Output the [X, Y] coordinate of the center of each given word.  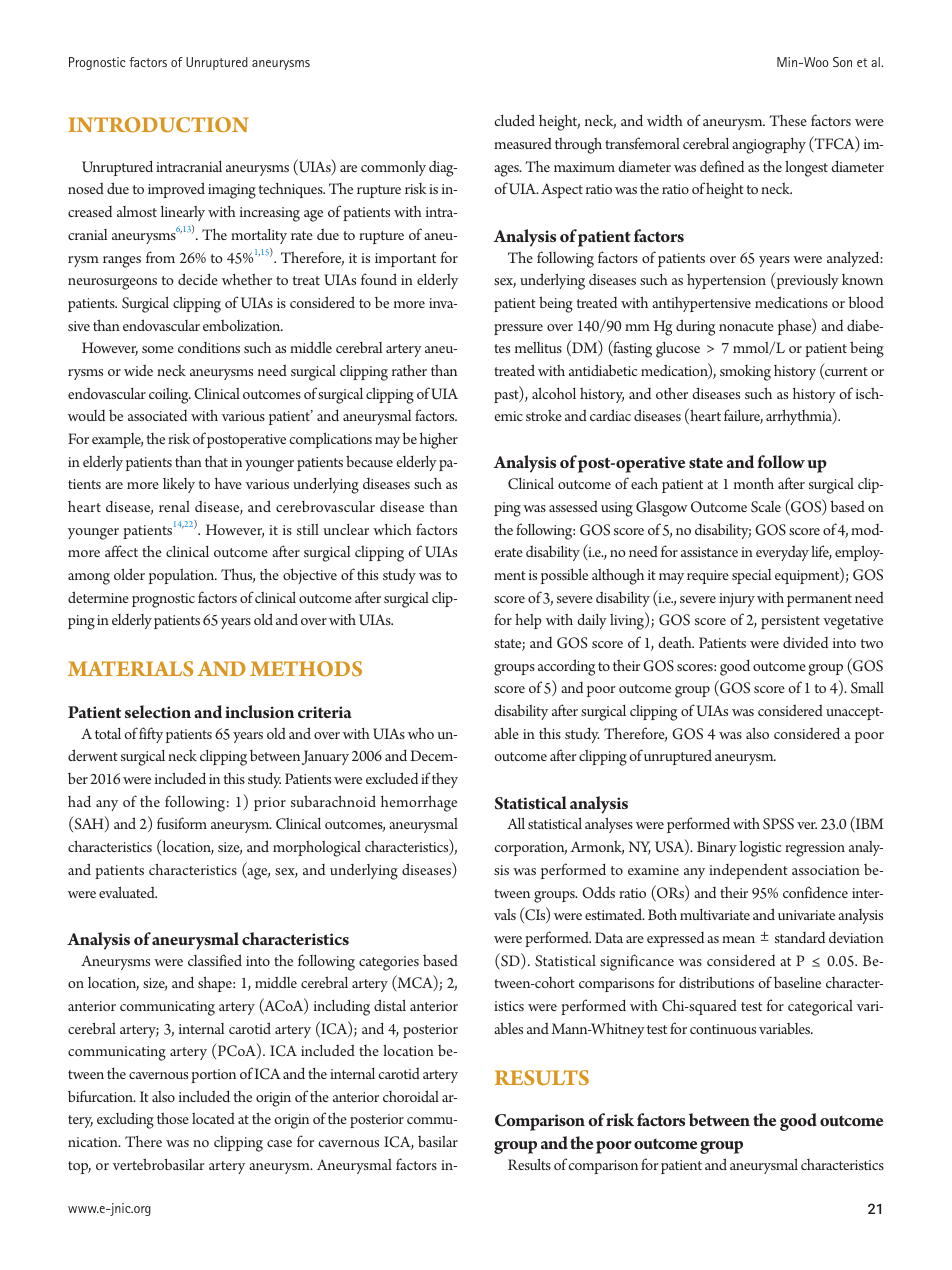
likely [179, 485]
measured [523, 143]
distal [390, 1005]
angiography [769, 146]
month [754, 483]
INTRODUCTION [158, 125]
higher [439, 441]
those [173, 1118]
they [445, 780]
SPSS [778, 824]
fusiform [182, 823]
